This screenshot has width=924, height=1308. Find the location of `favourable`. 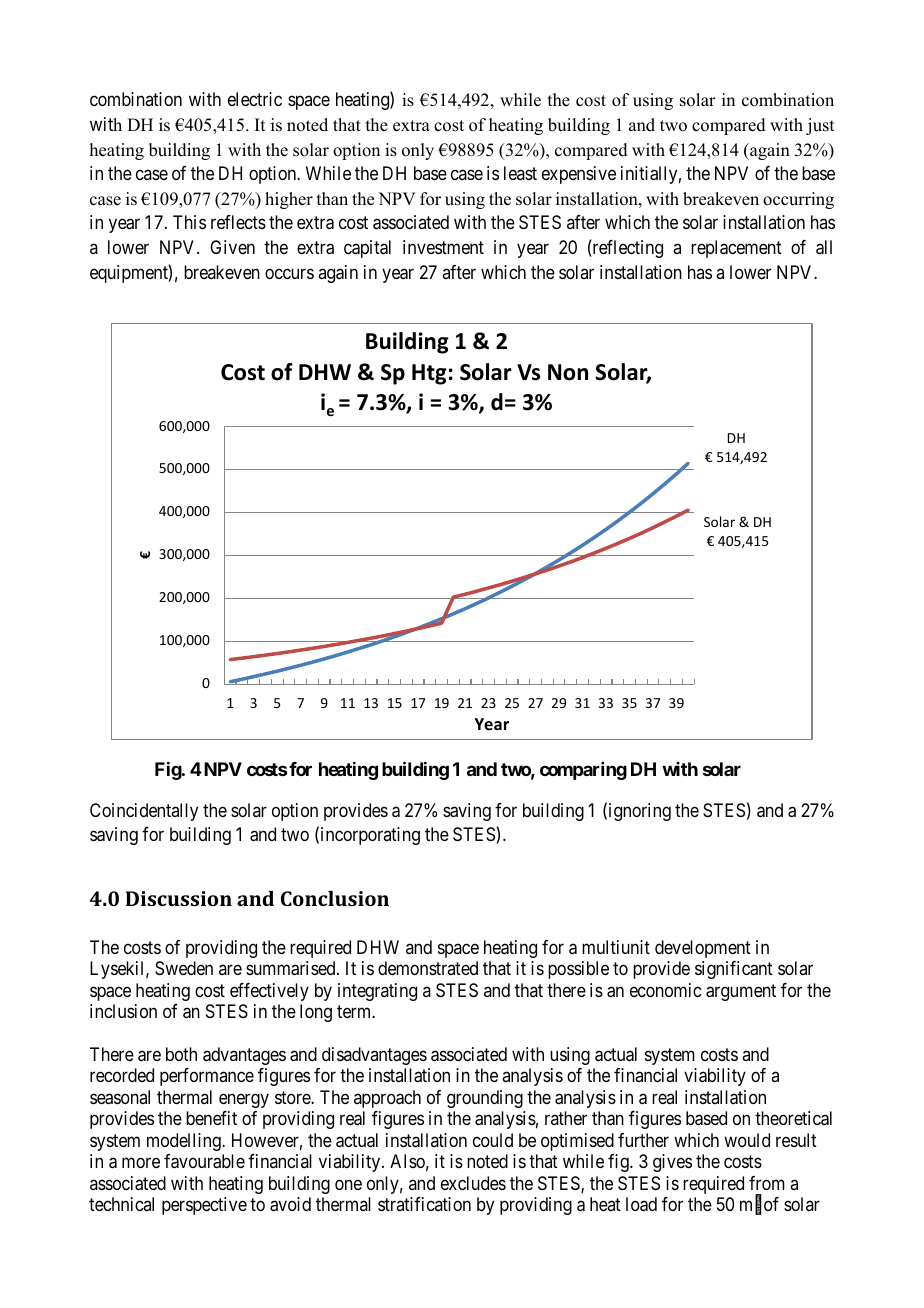

favourable is located at coordinates (204, 1161).
